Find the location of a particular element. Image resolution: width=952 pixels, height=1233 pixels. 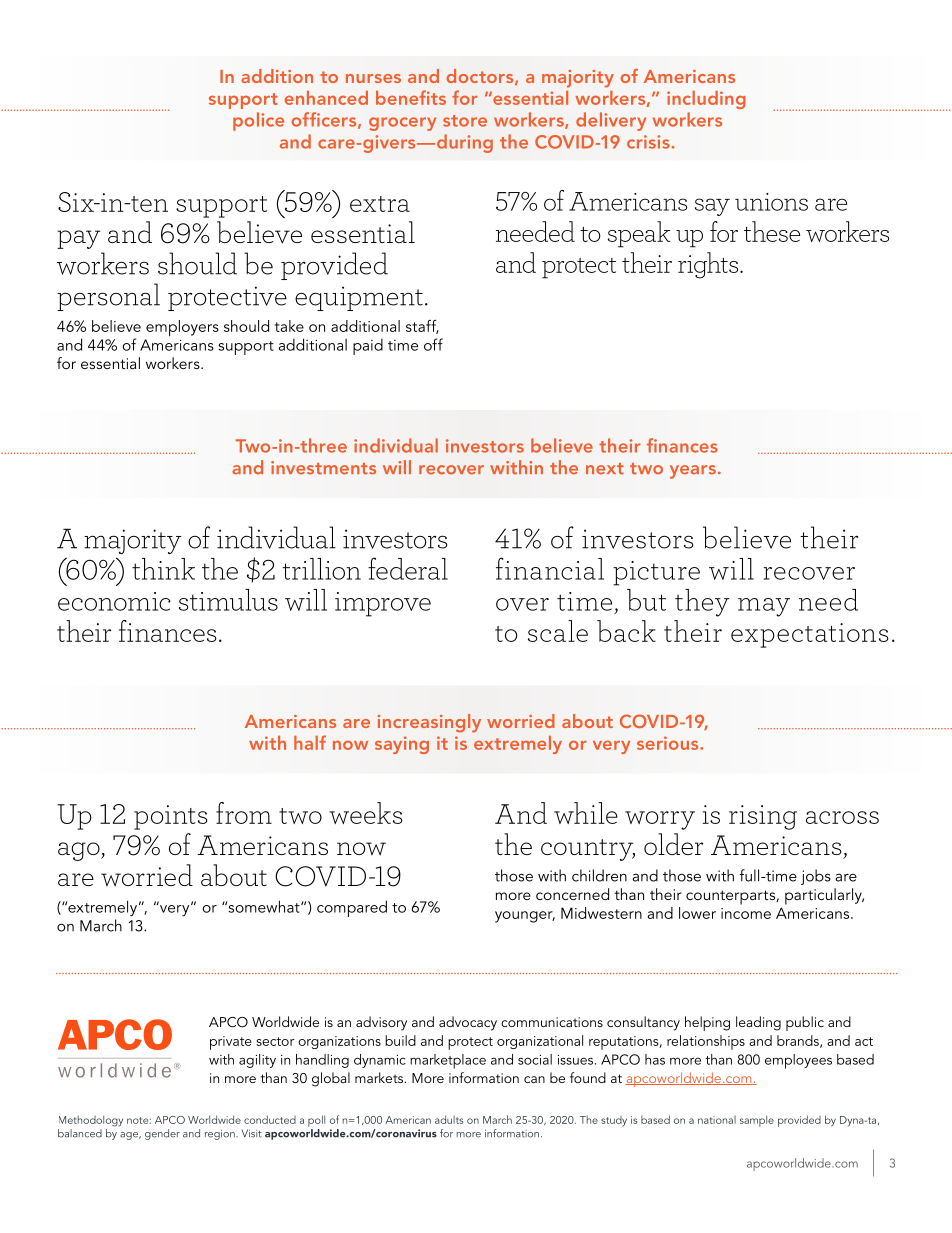

police is located at coordinates (258, 121).
